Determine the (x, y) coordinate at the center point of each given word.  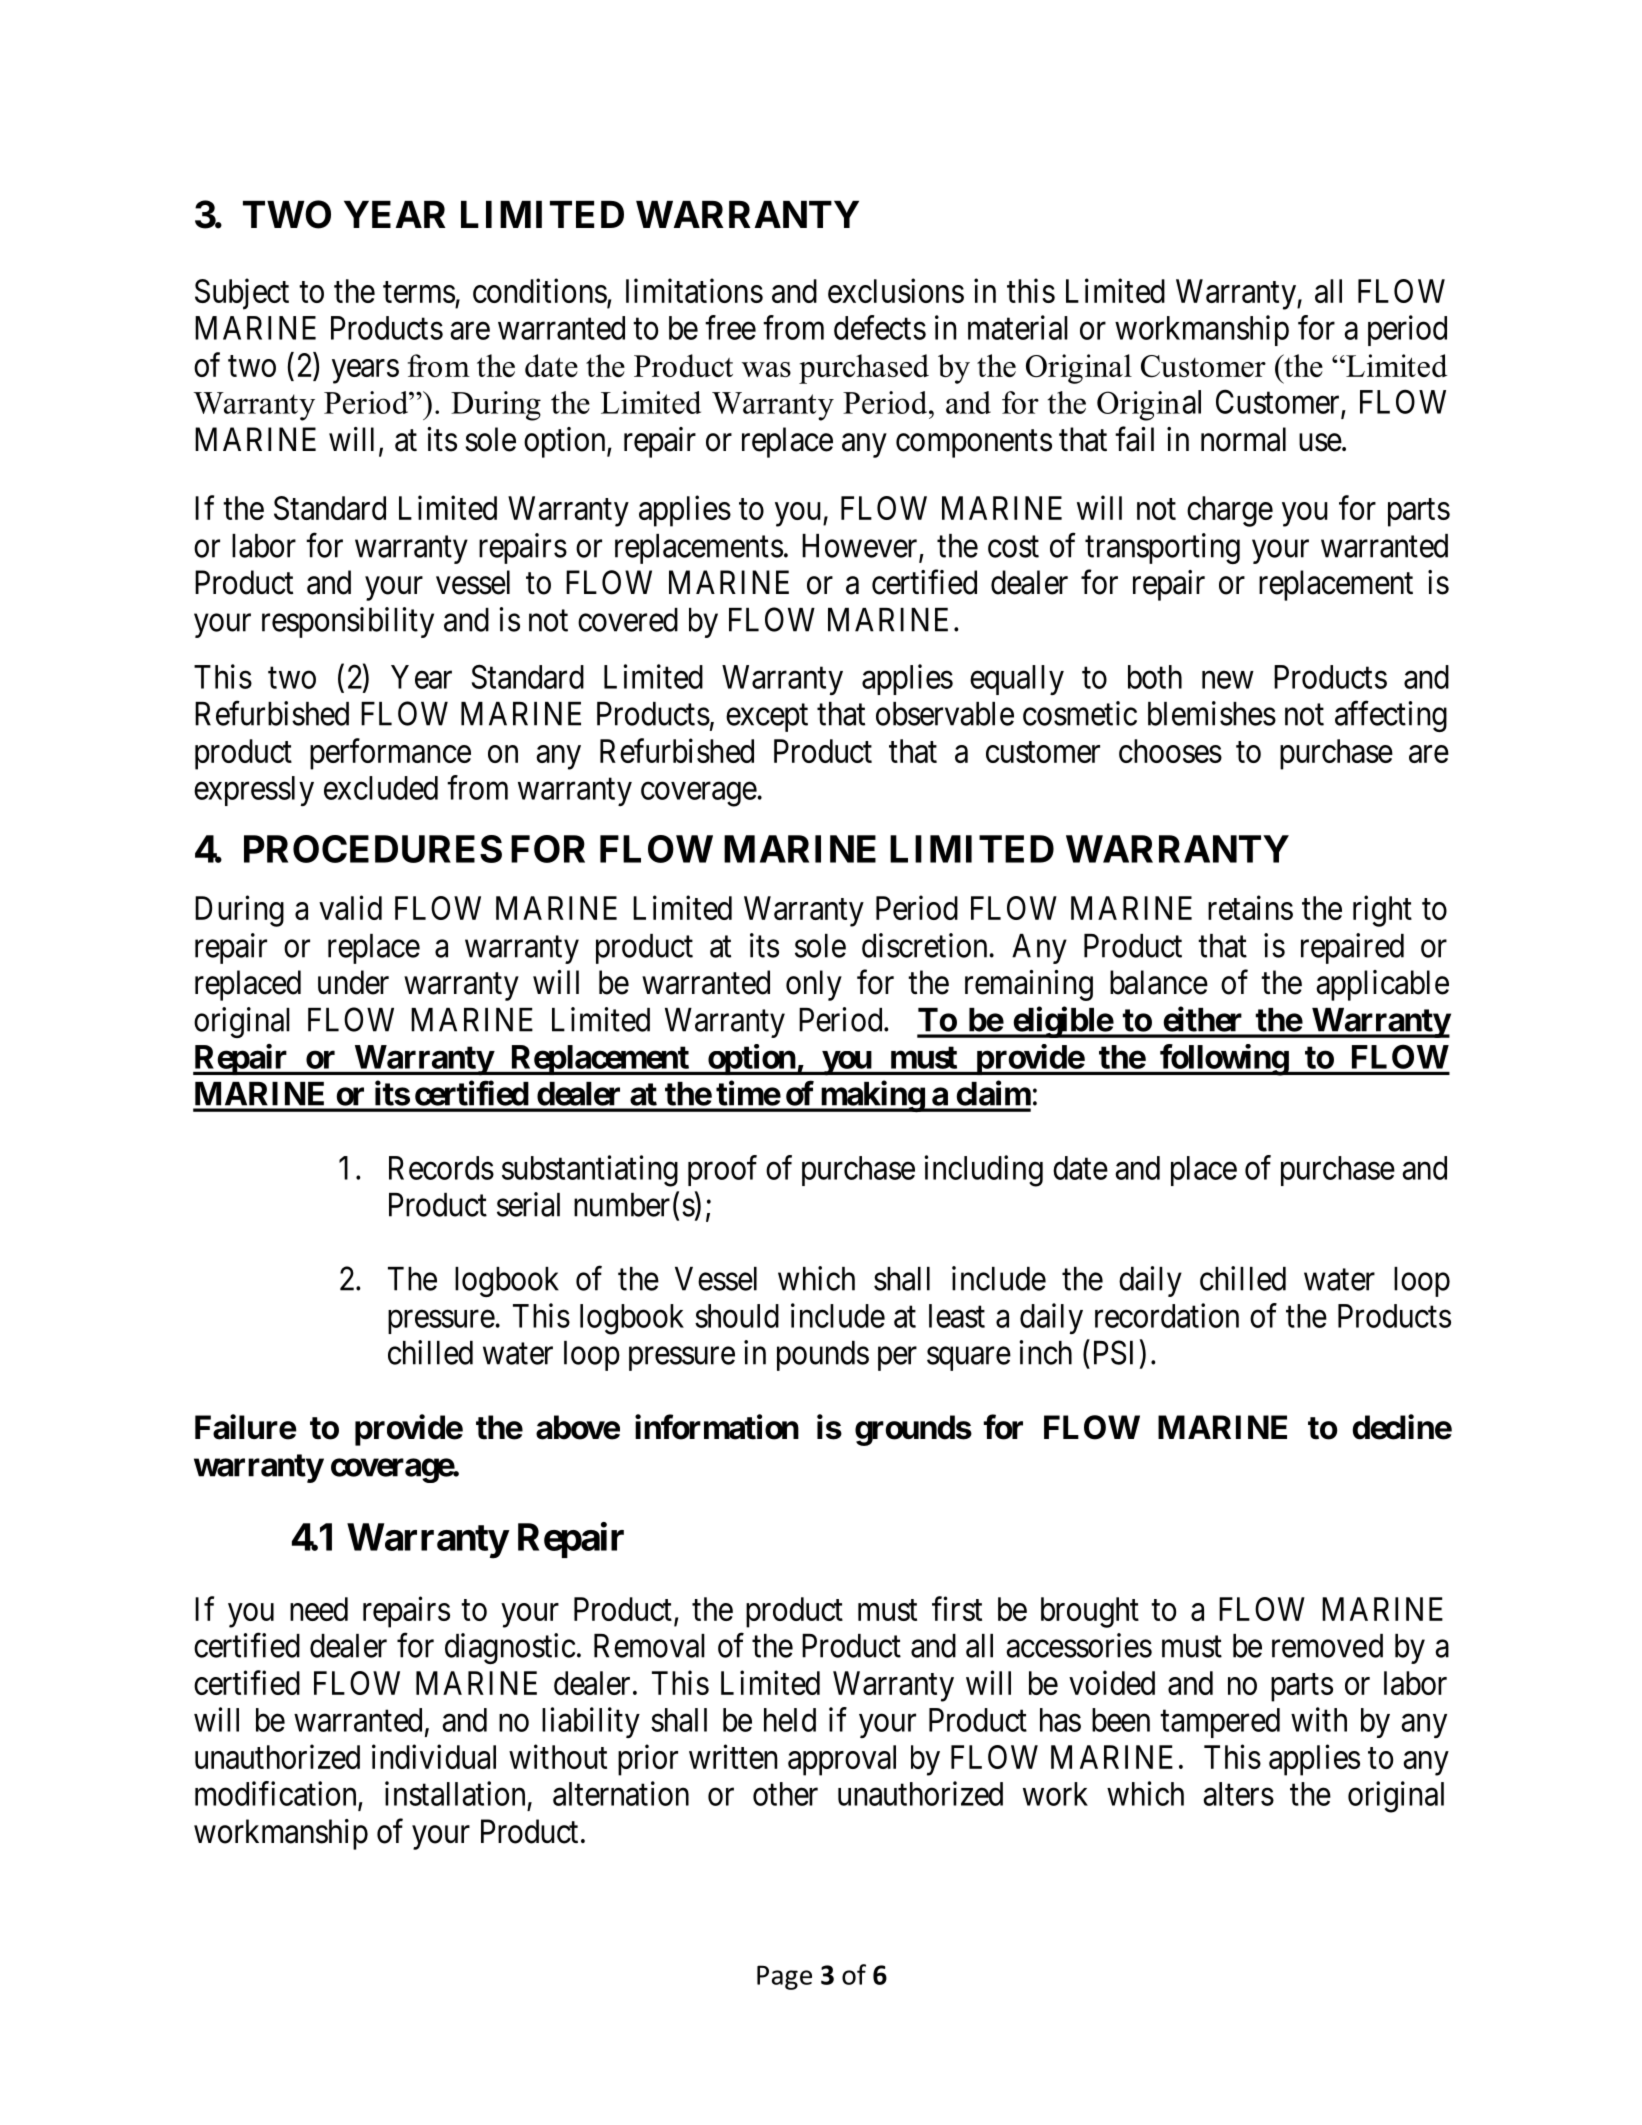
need (319, 1609)
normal (1243, 439)
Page (784, 1977)
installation (455, 1793)
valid (350, 907)
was (766, 369)
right (1382, 911)
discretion (926, 945)
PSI (1113, 1352)
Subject (242, 294)
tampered (1220, 1723)
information (717, 1427)
